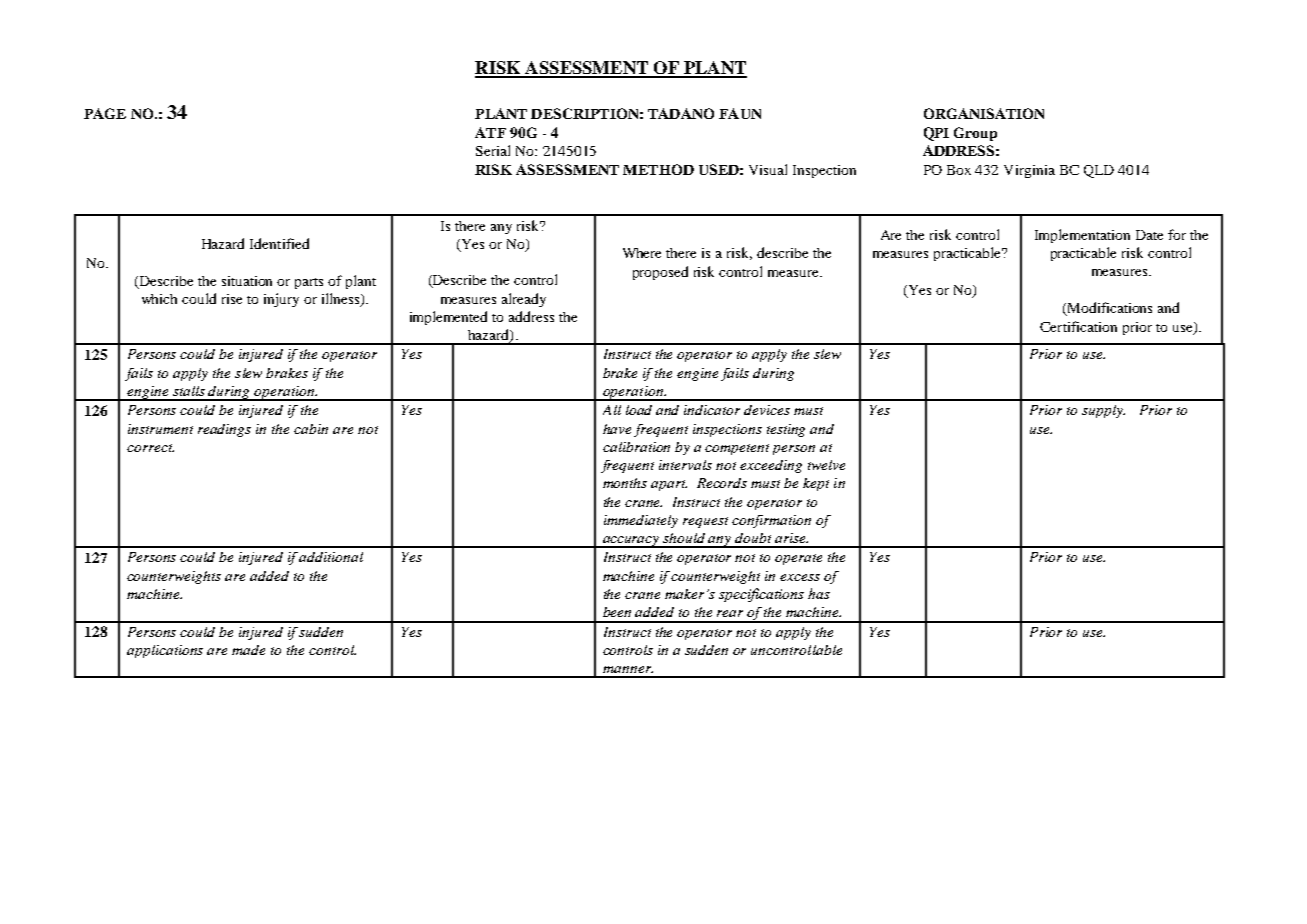 The height and width of the page is (924, 1307). I want to click on FAUN, so click(740, 113).
